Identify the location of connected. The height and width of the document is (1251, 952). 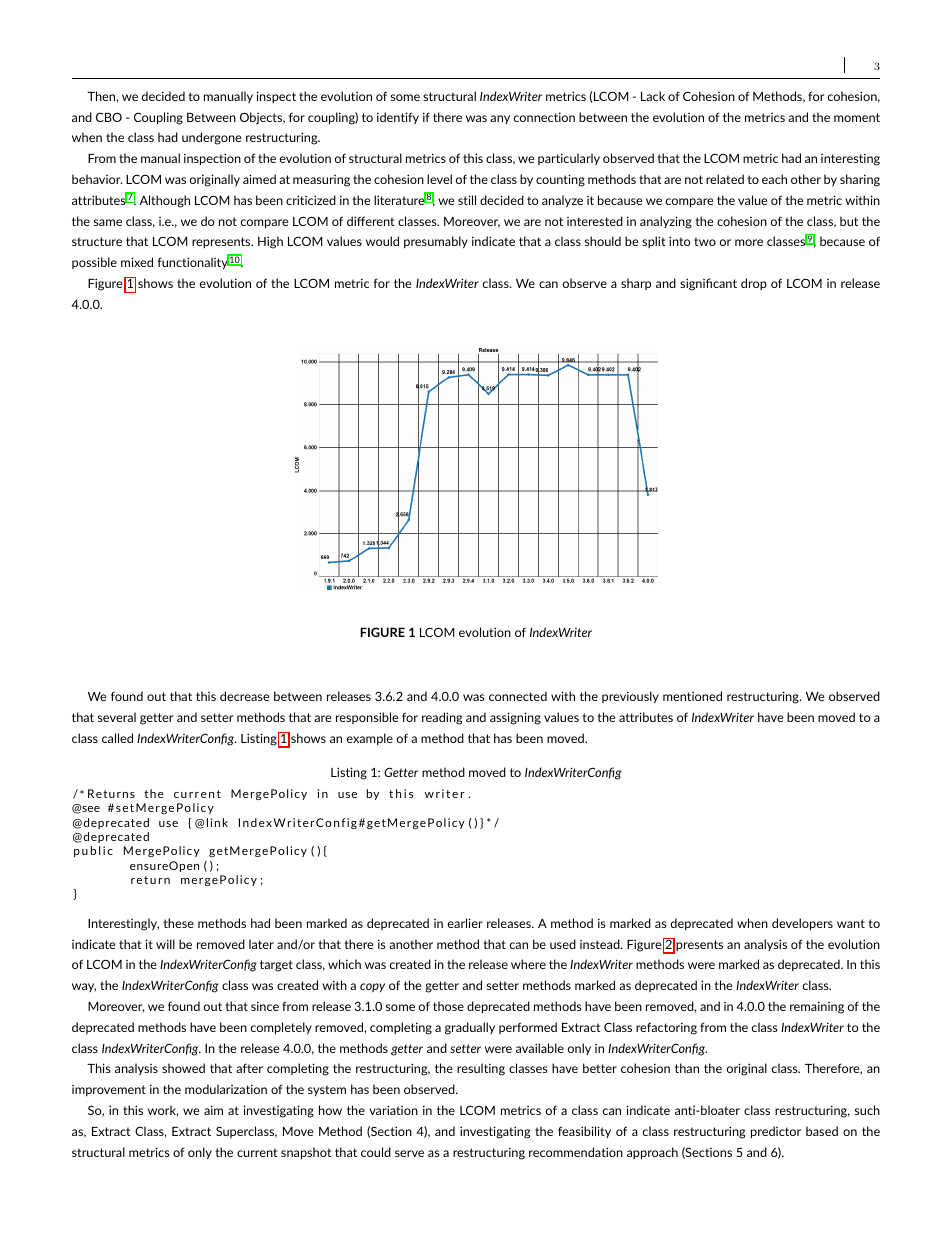
(518, 696).
